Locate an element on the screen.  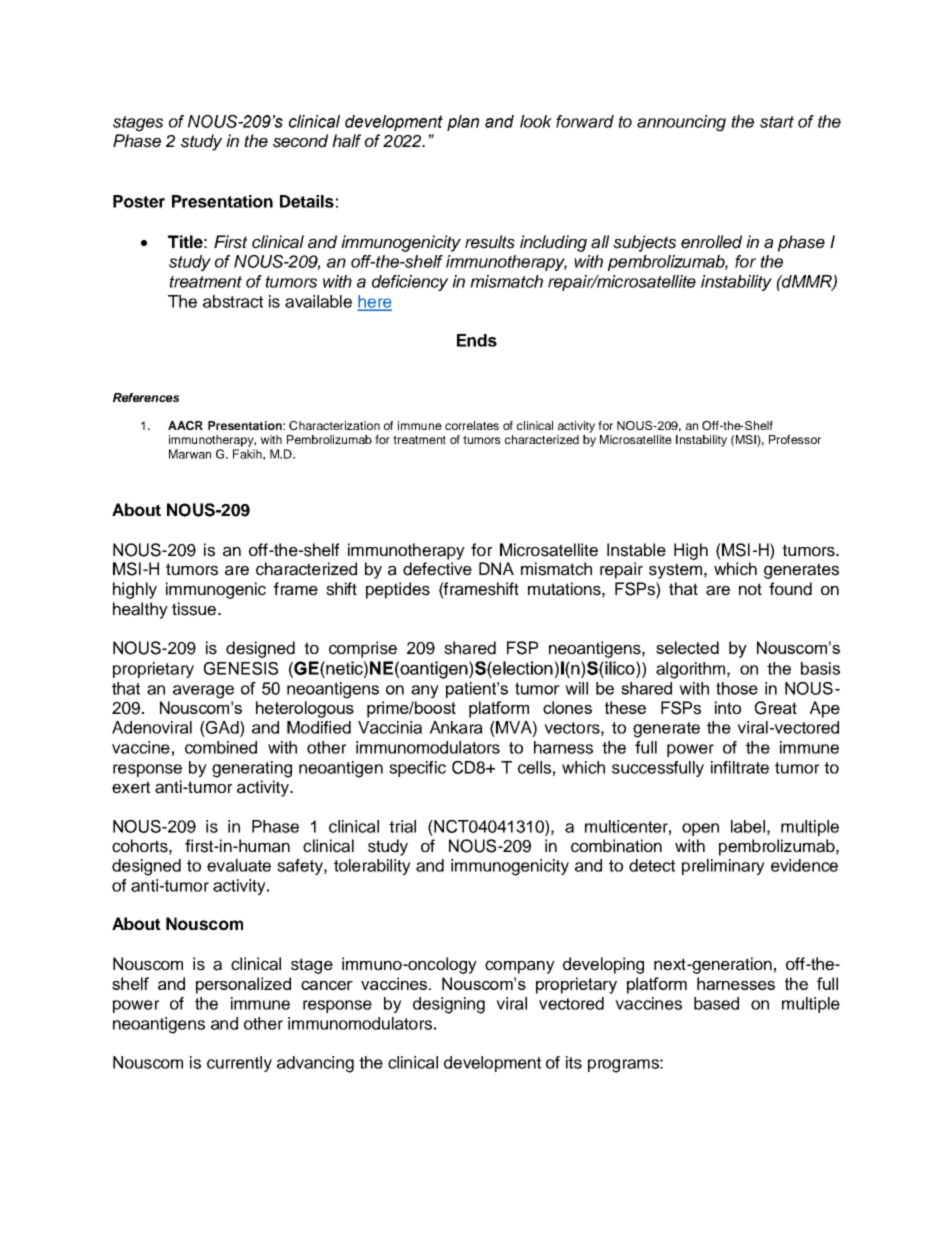
currently is located at coordinates (239, 1064).
